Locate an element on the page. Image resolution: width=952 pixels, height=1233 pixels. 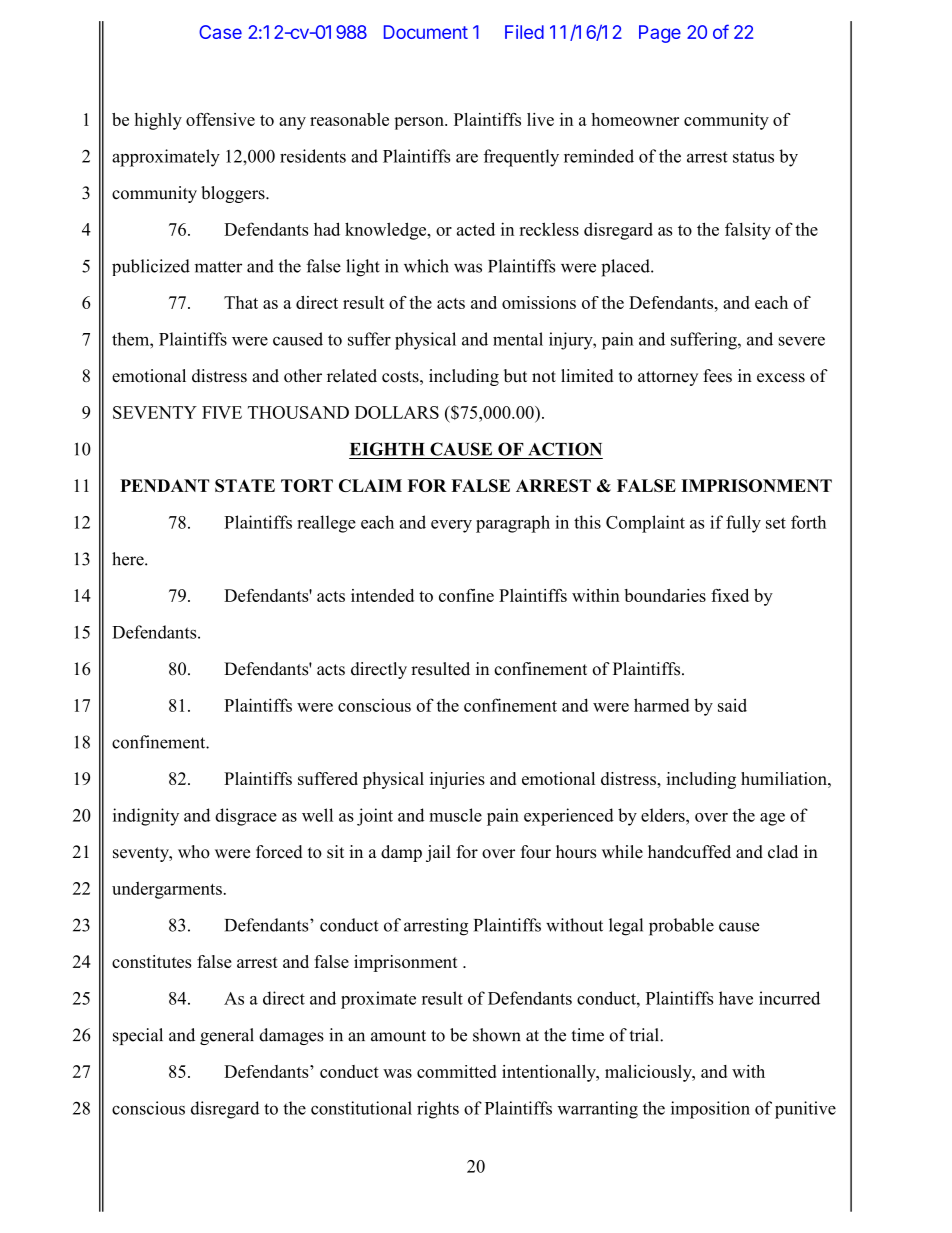
general is located at coordinates (227, 1036).
